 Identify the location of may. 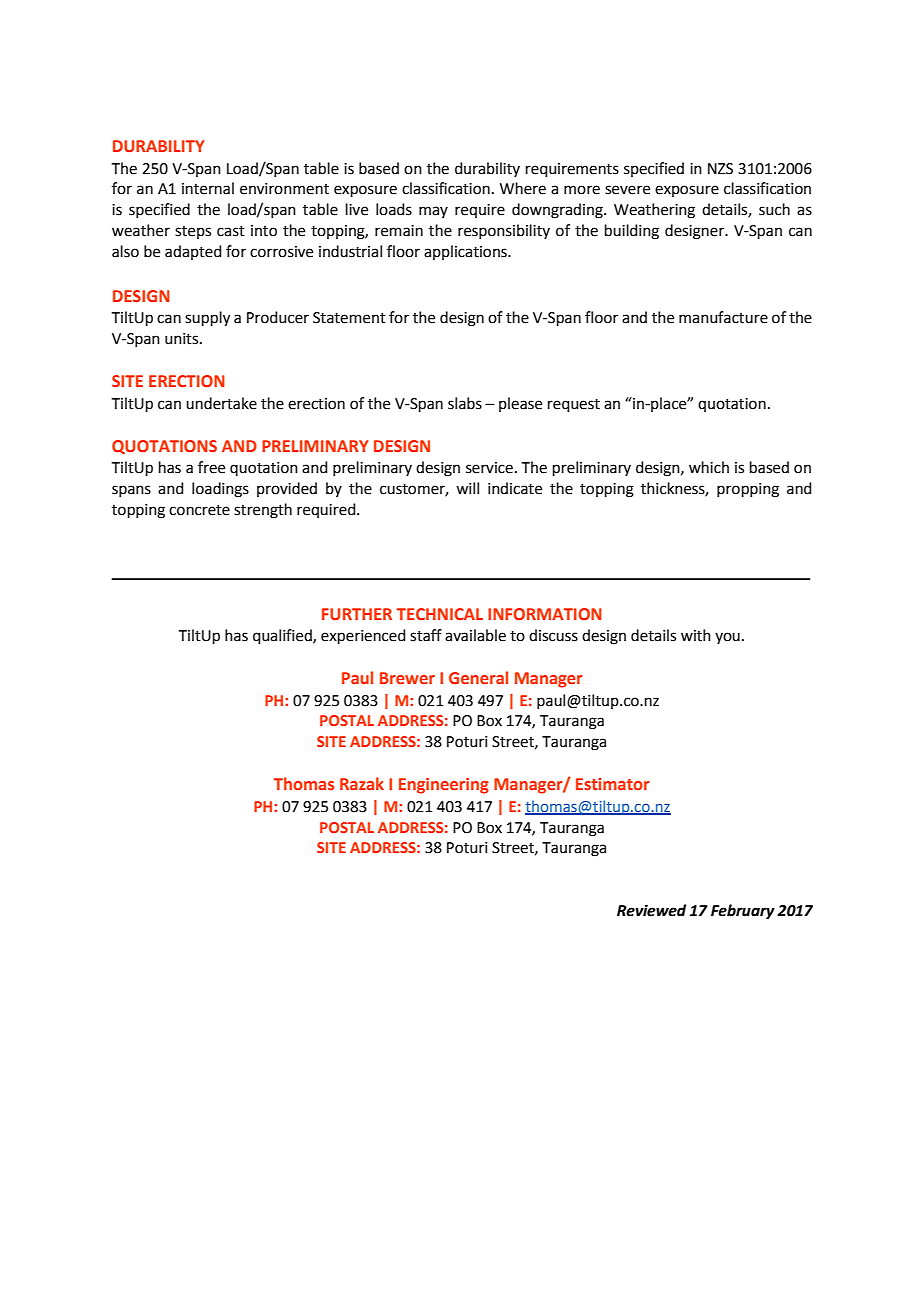
(433, 212).
